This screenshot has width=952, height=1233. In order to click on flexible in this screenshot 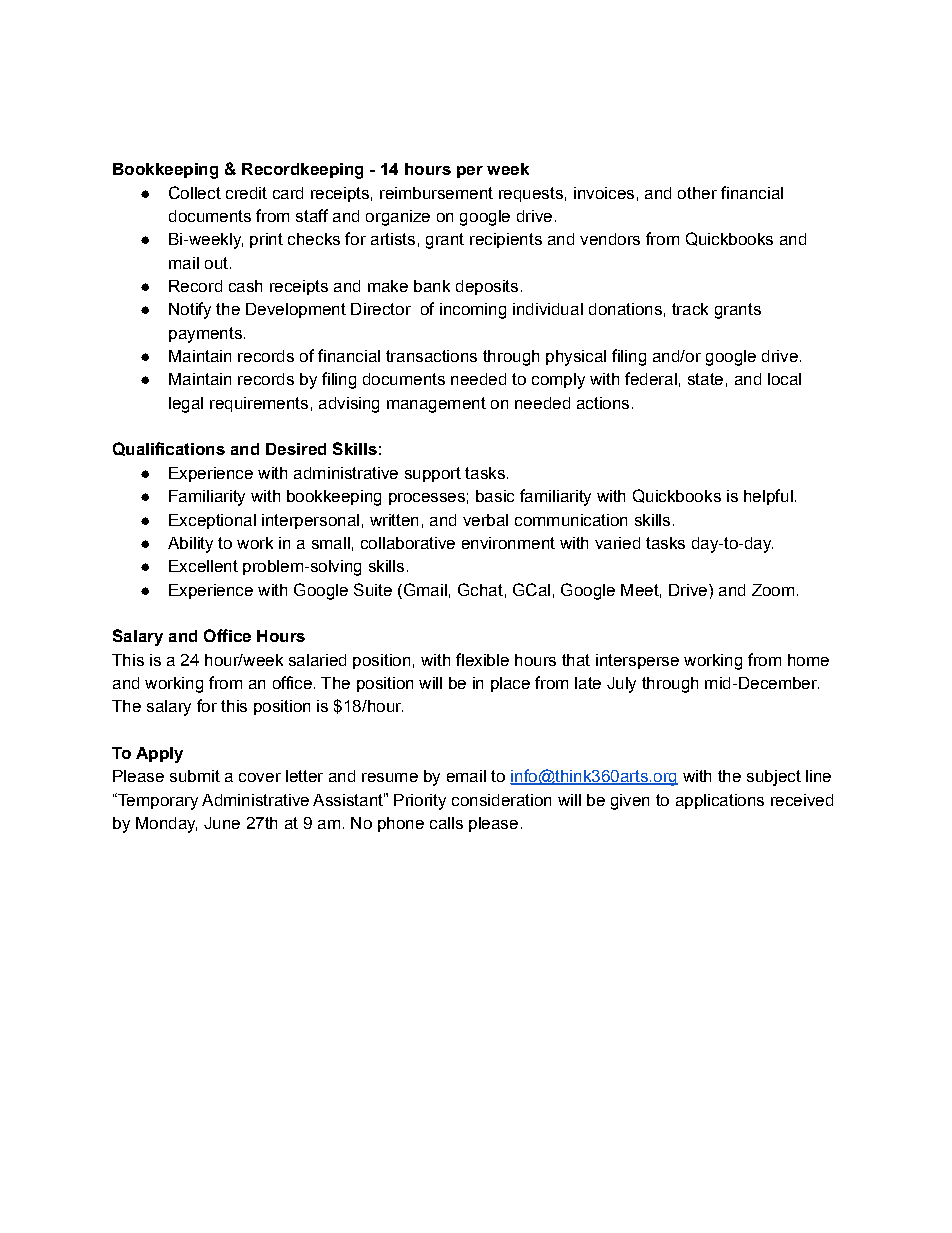, I will do `click(482, 659)`.
